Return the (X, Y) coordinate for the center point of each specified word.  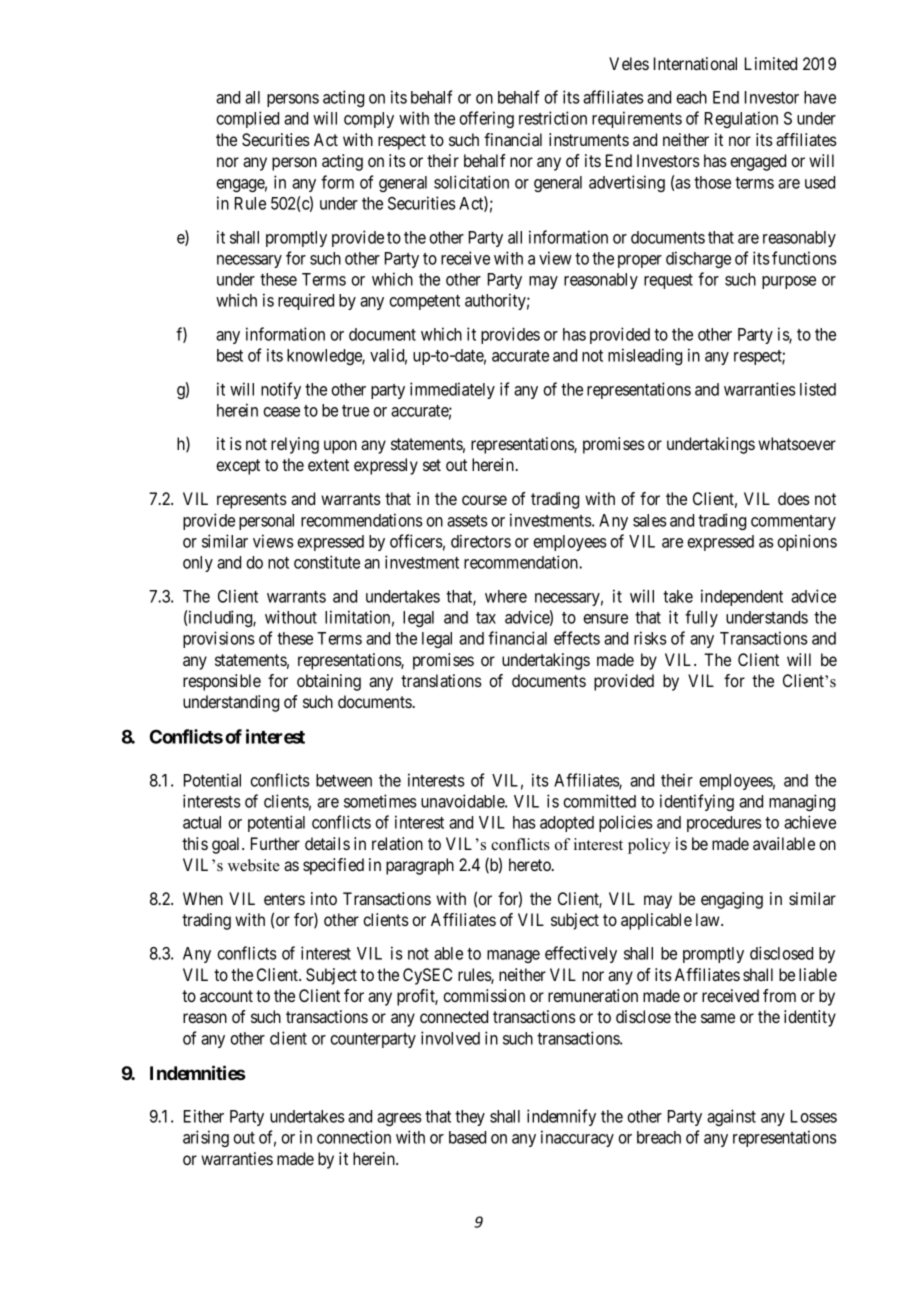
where (506, 596)
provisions (219, 639)
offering (486, 119)
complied (247, 119)
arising (206, 1138)
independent (742, 597)
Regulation (741, 119)
